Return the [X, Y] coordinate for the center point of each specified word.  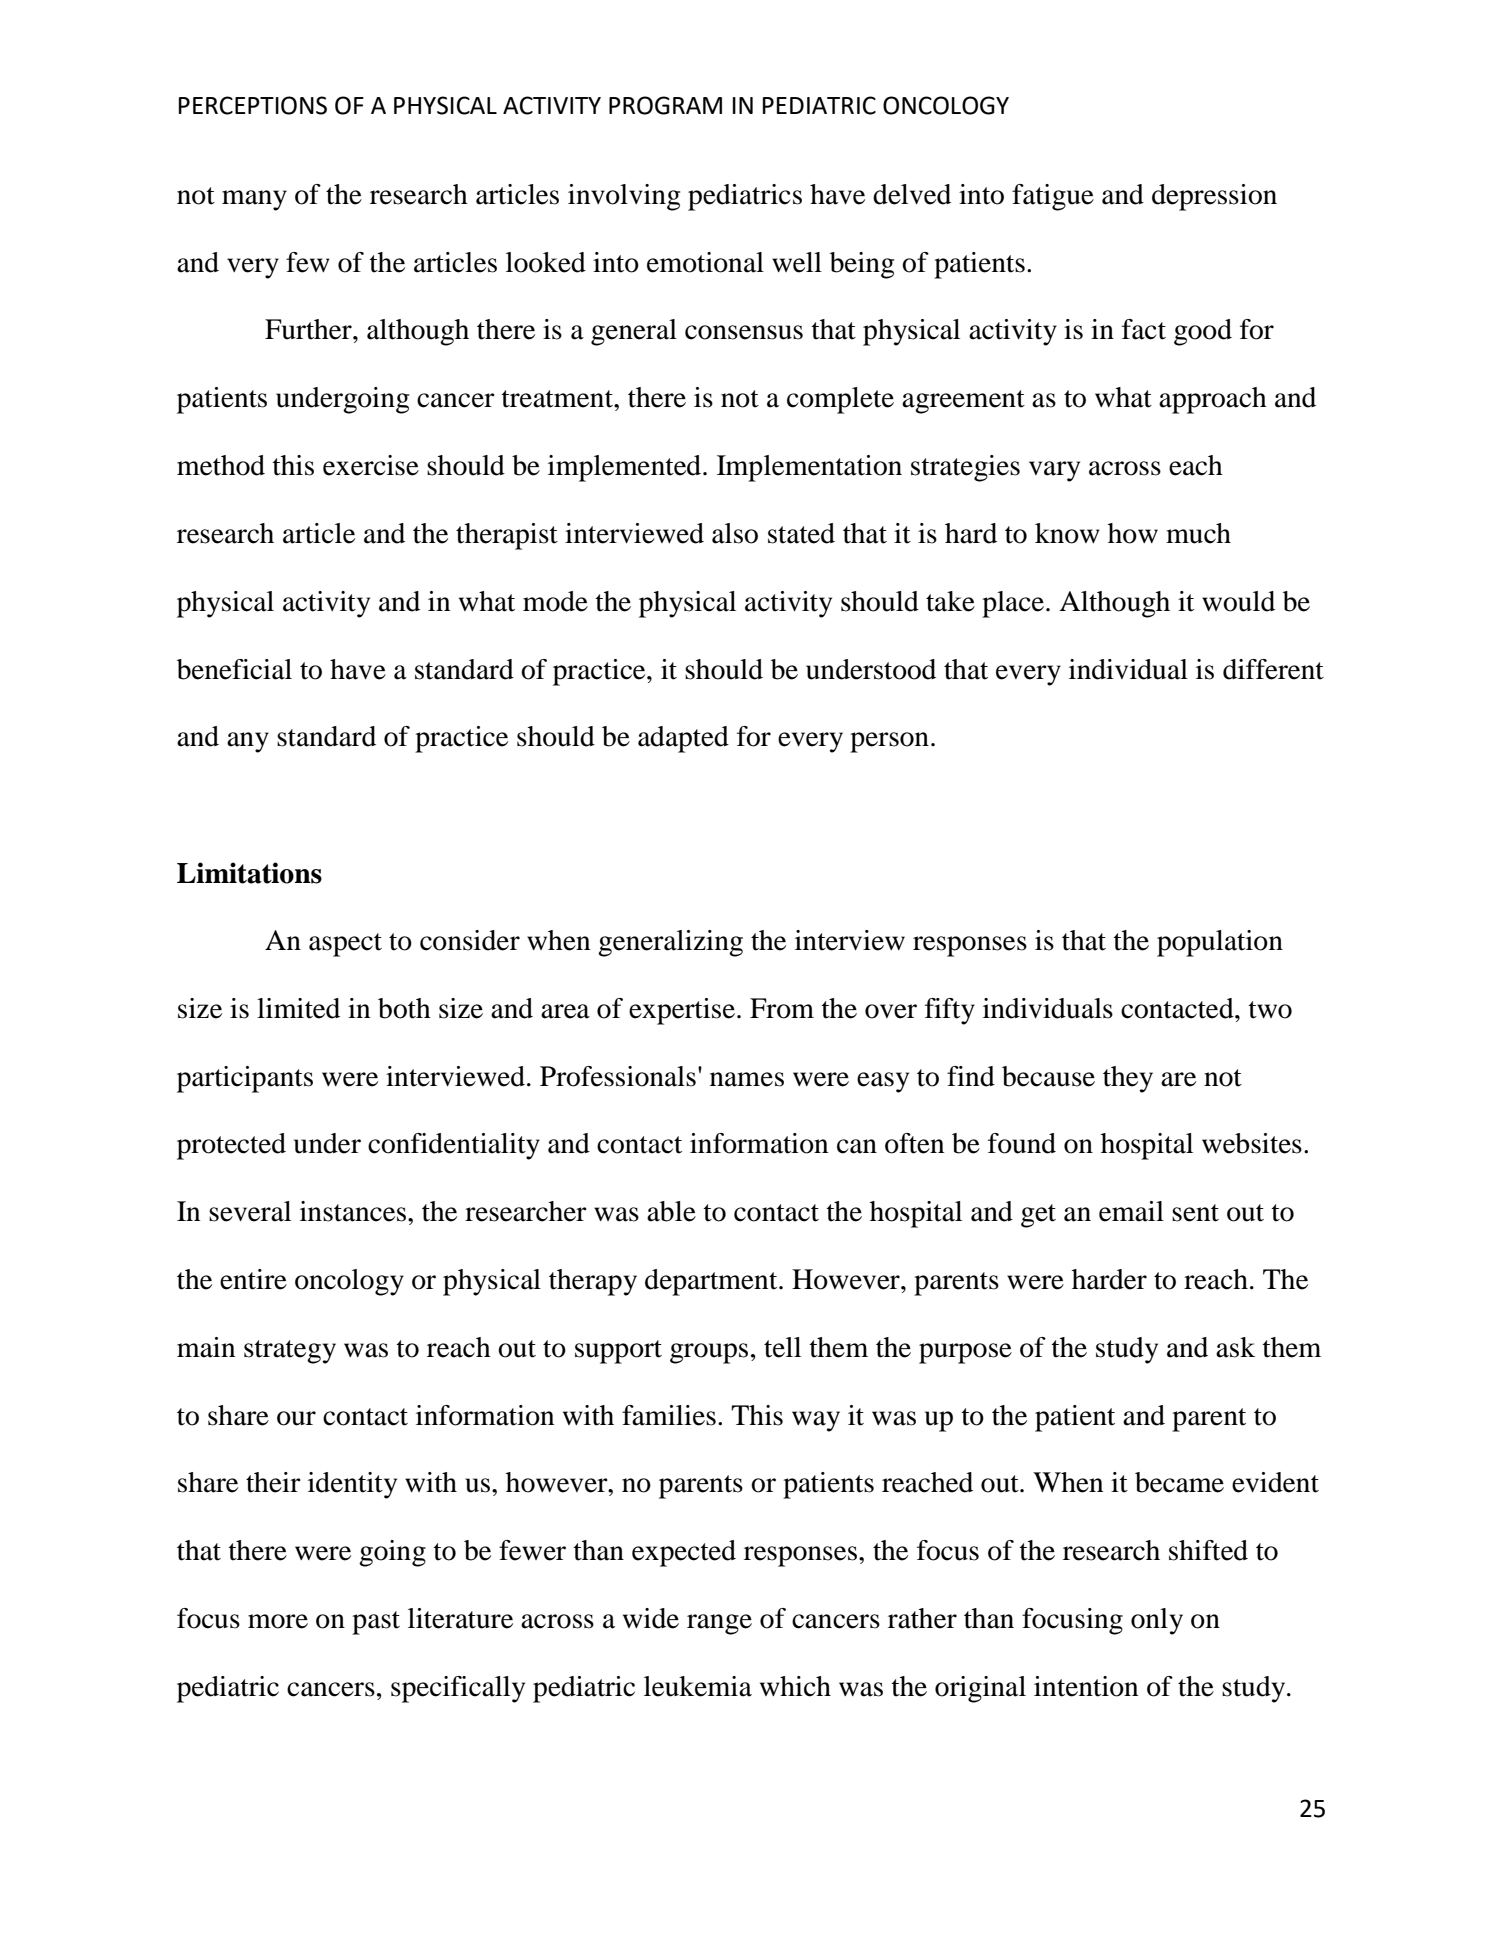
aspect [345, 945]
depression [1214, 197]
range [719, 1624]
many [254, 200]
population [1220, 943]
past [376, 1623]
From [782, 1008]
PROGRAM [665, 105]
